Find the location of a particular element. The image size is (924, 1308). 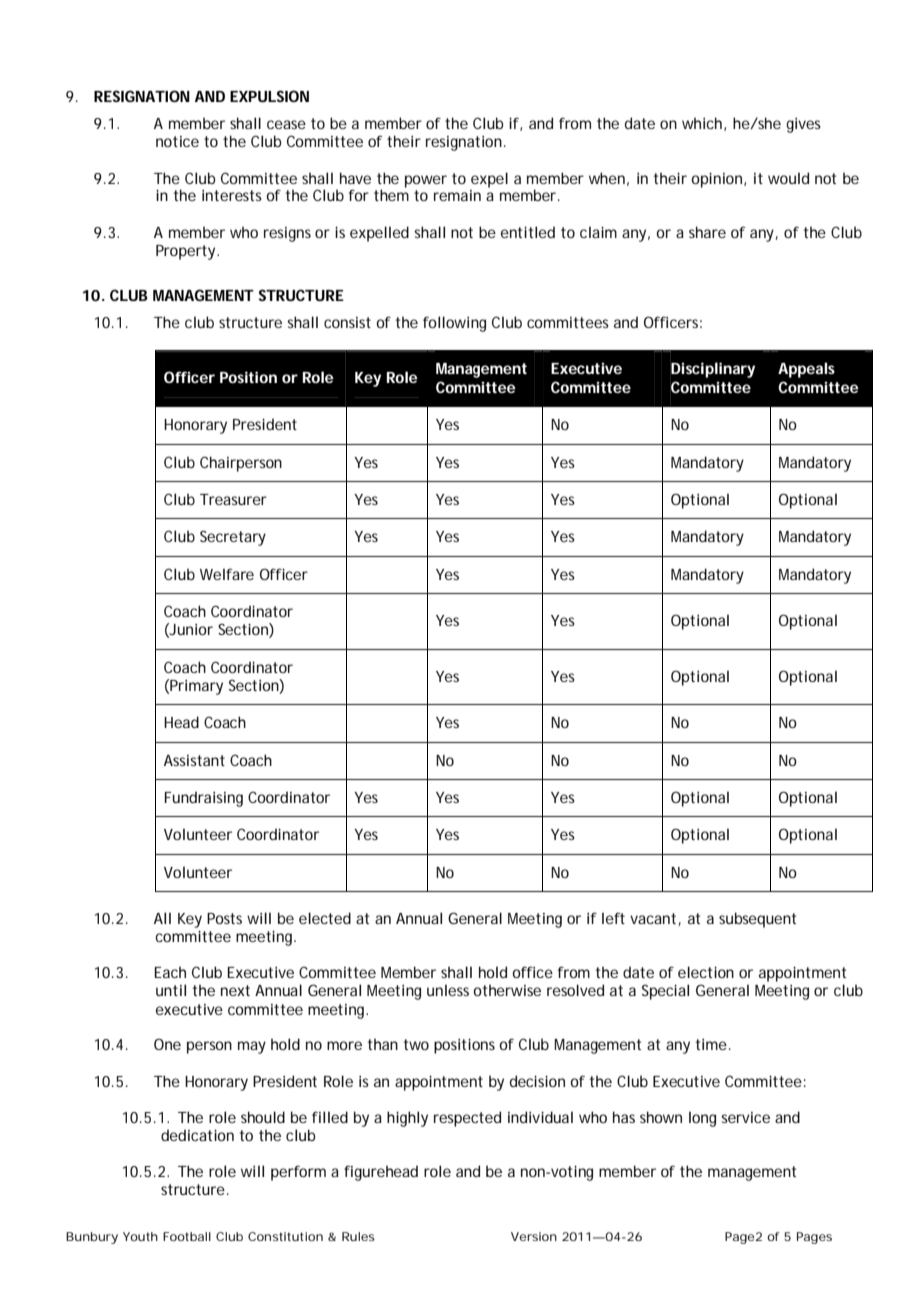

subsequent is located at coordinates (757, 920).
